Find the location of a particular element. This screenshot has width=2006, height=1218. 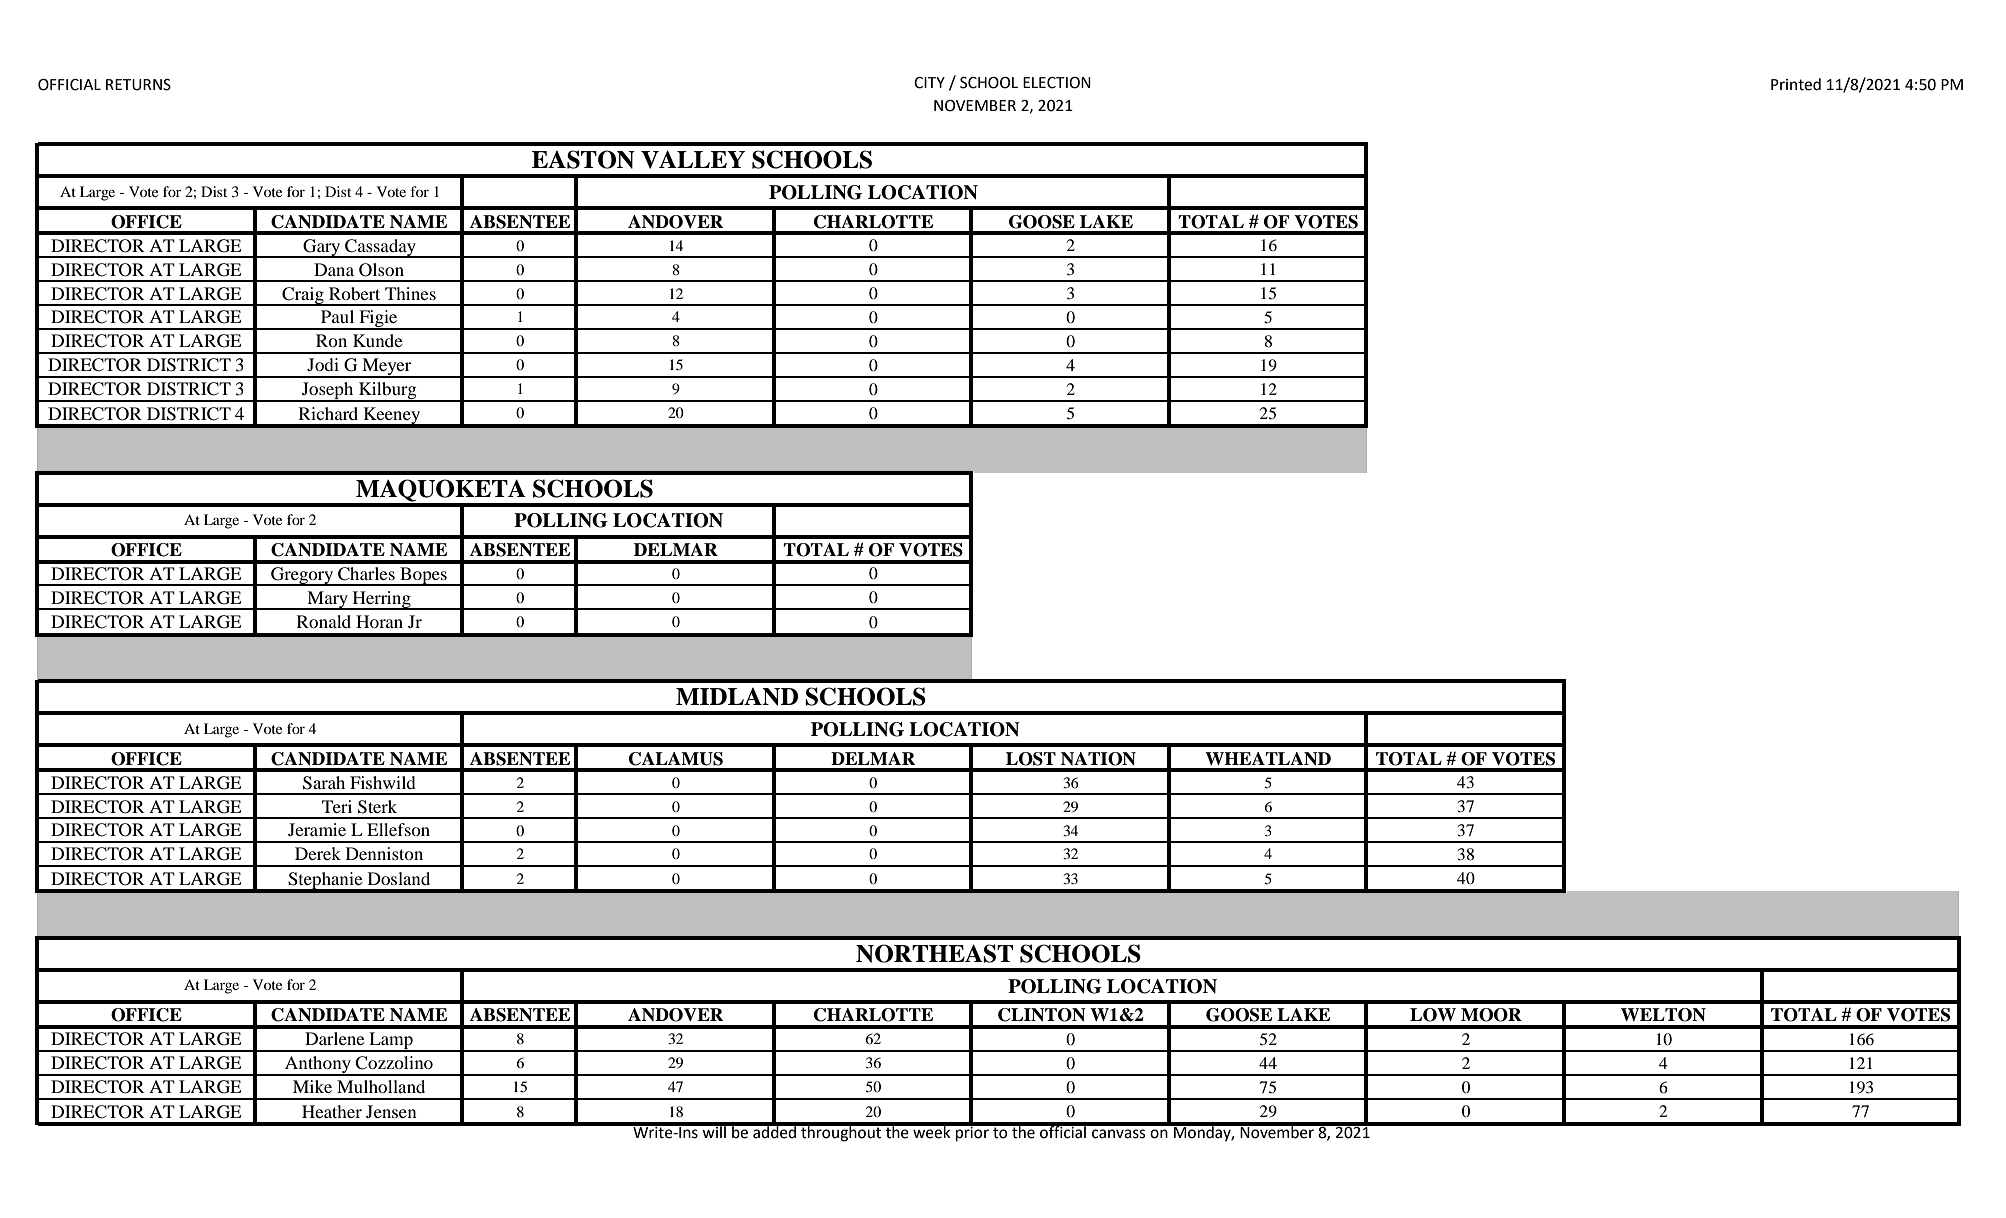

ELECTION is located at coordinates (1057, 83).
